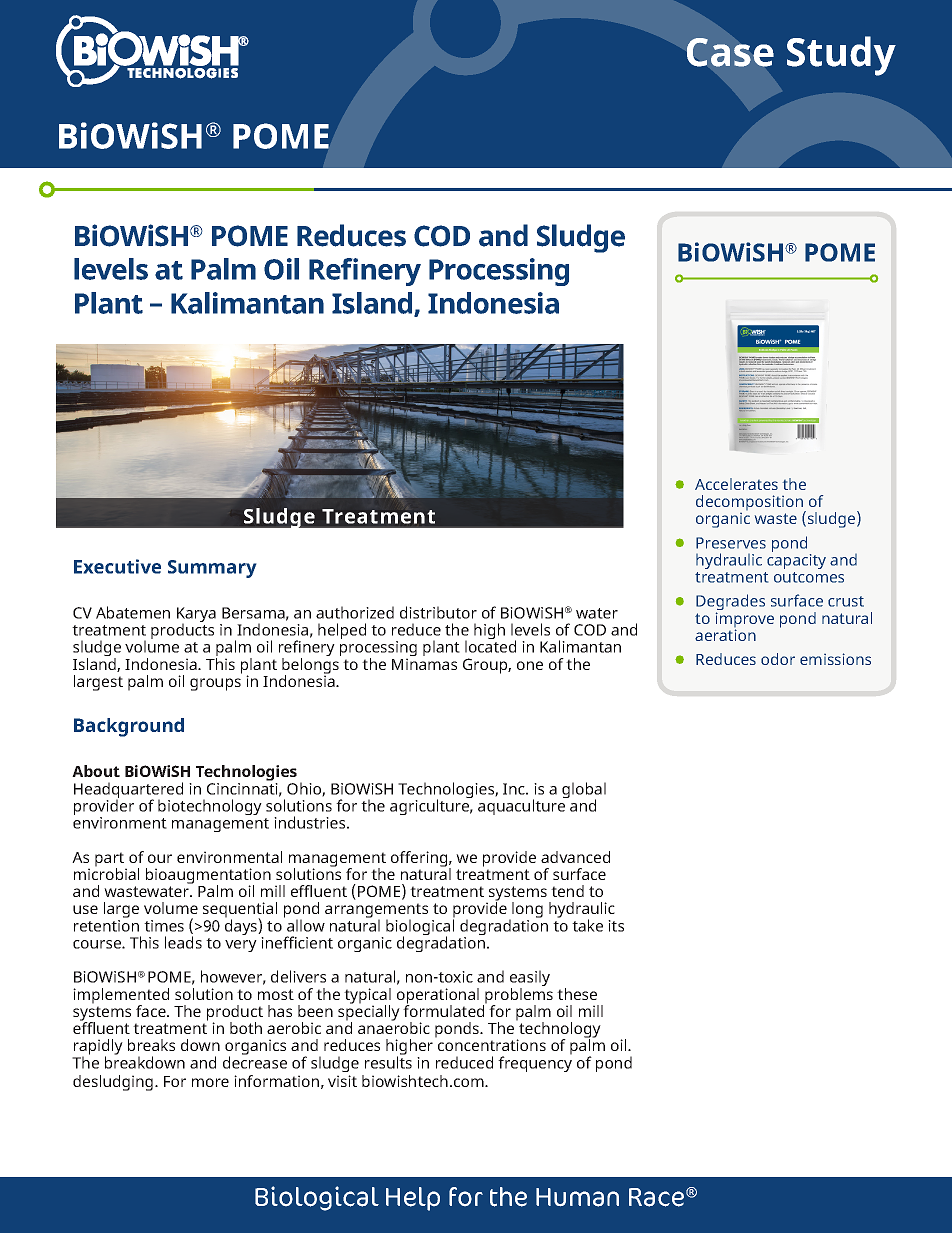  I want to click on distributor, so click(438, 612).
